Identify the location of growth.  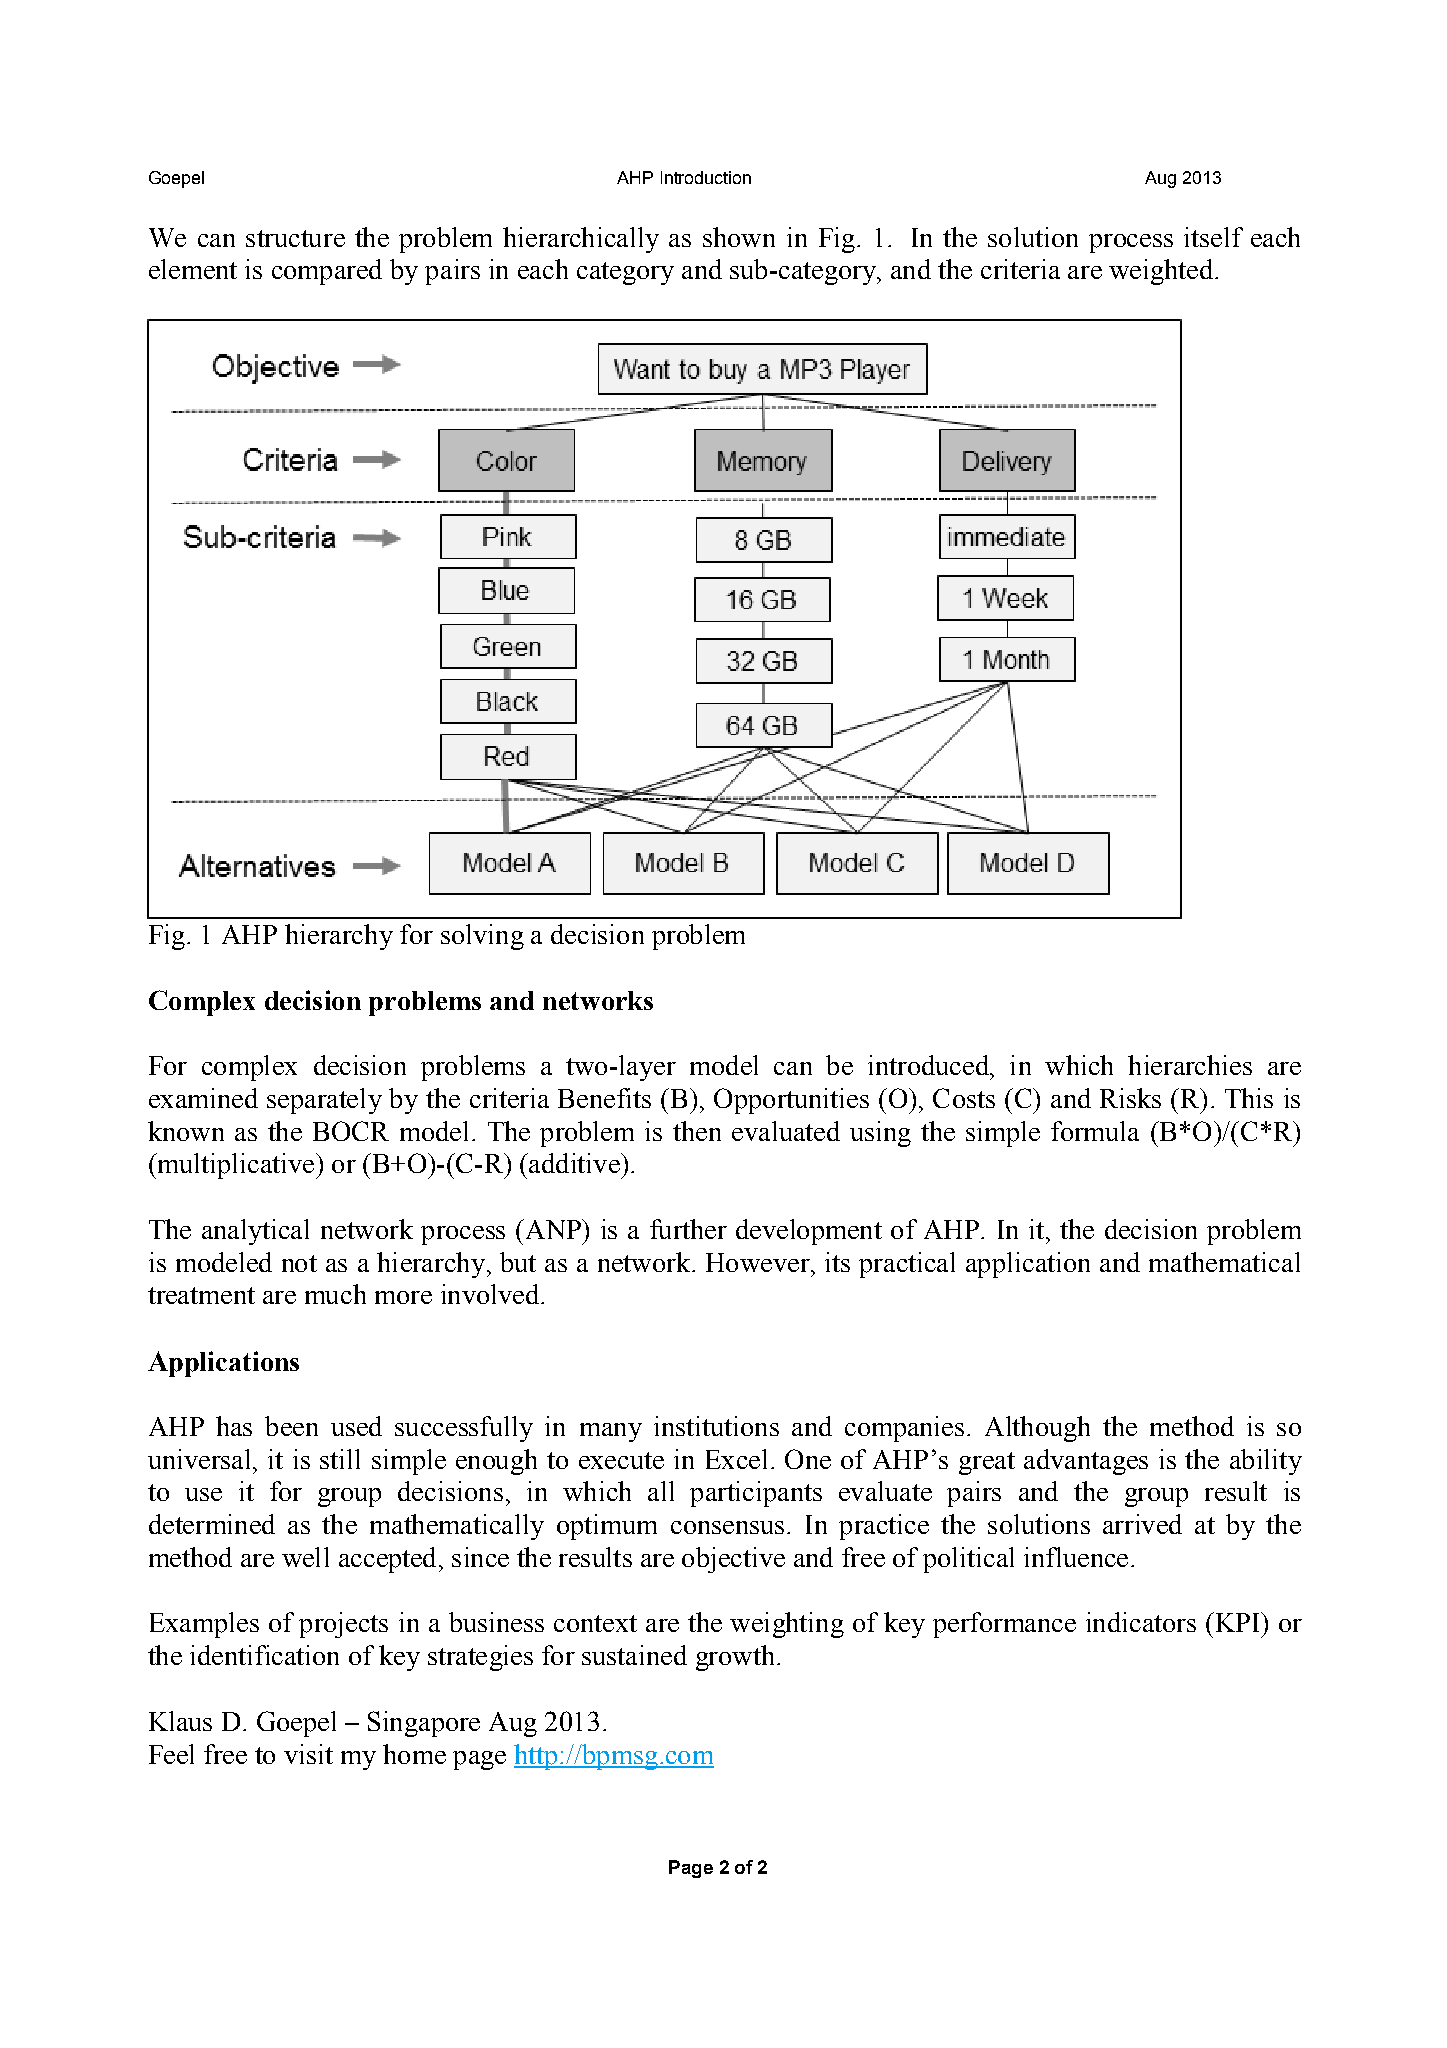
(735, 1658).
